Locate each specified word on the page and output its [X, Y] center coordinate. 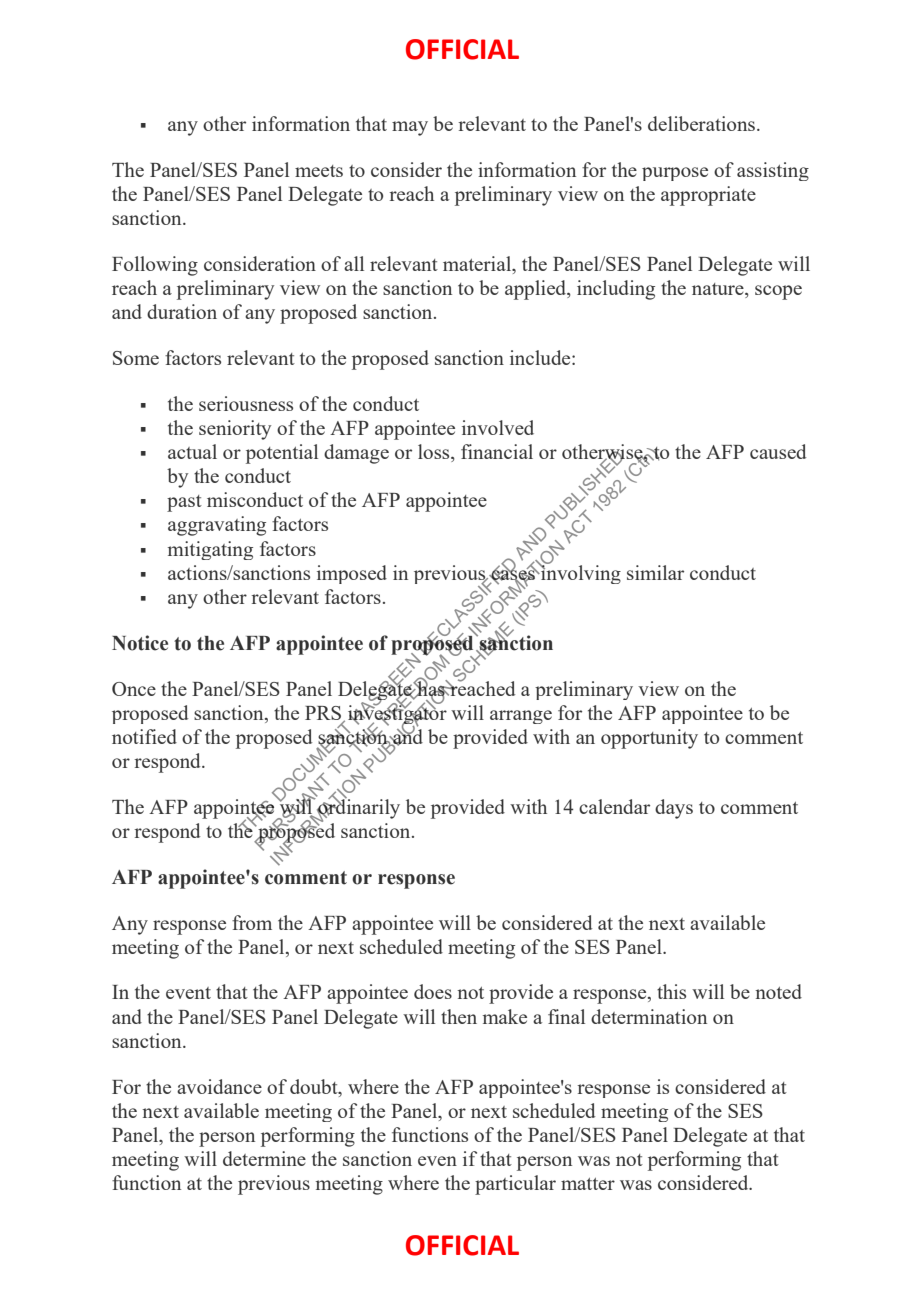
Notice [140, 643]
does [433, 991]
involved [498, 427]
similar [655, 572]
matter [588, 1184]
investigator [397, 715]
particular [515, 1185]
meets [319, 171]
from [252, 922]
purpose [675, 174]
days [674, 809]
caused [778, 451]
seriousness [246, 403]
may [410, 128]
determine [264, 1158]
